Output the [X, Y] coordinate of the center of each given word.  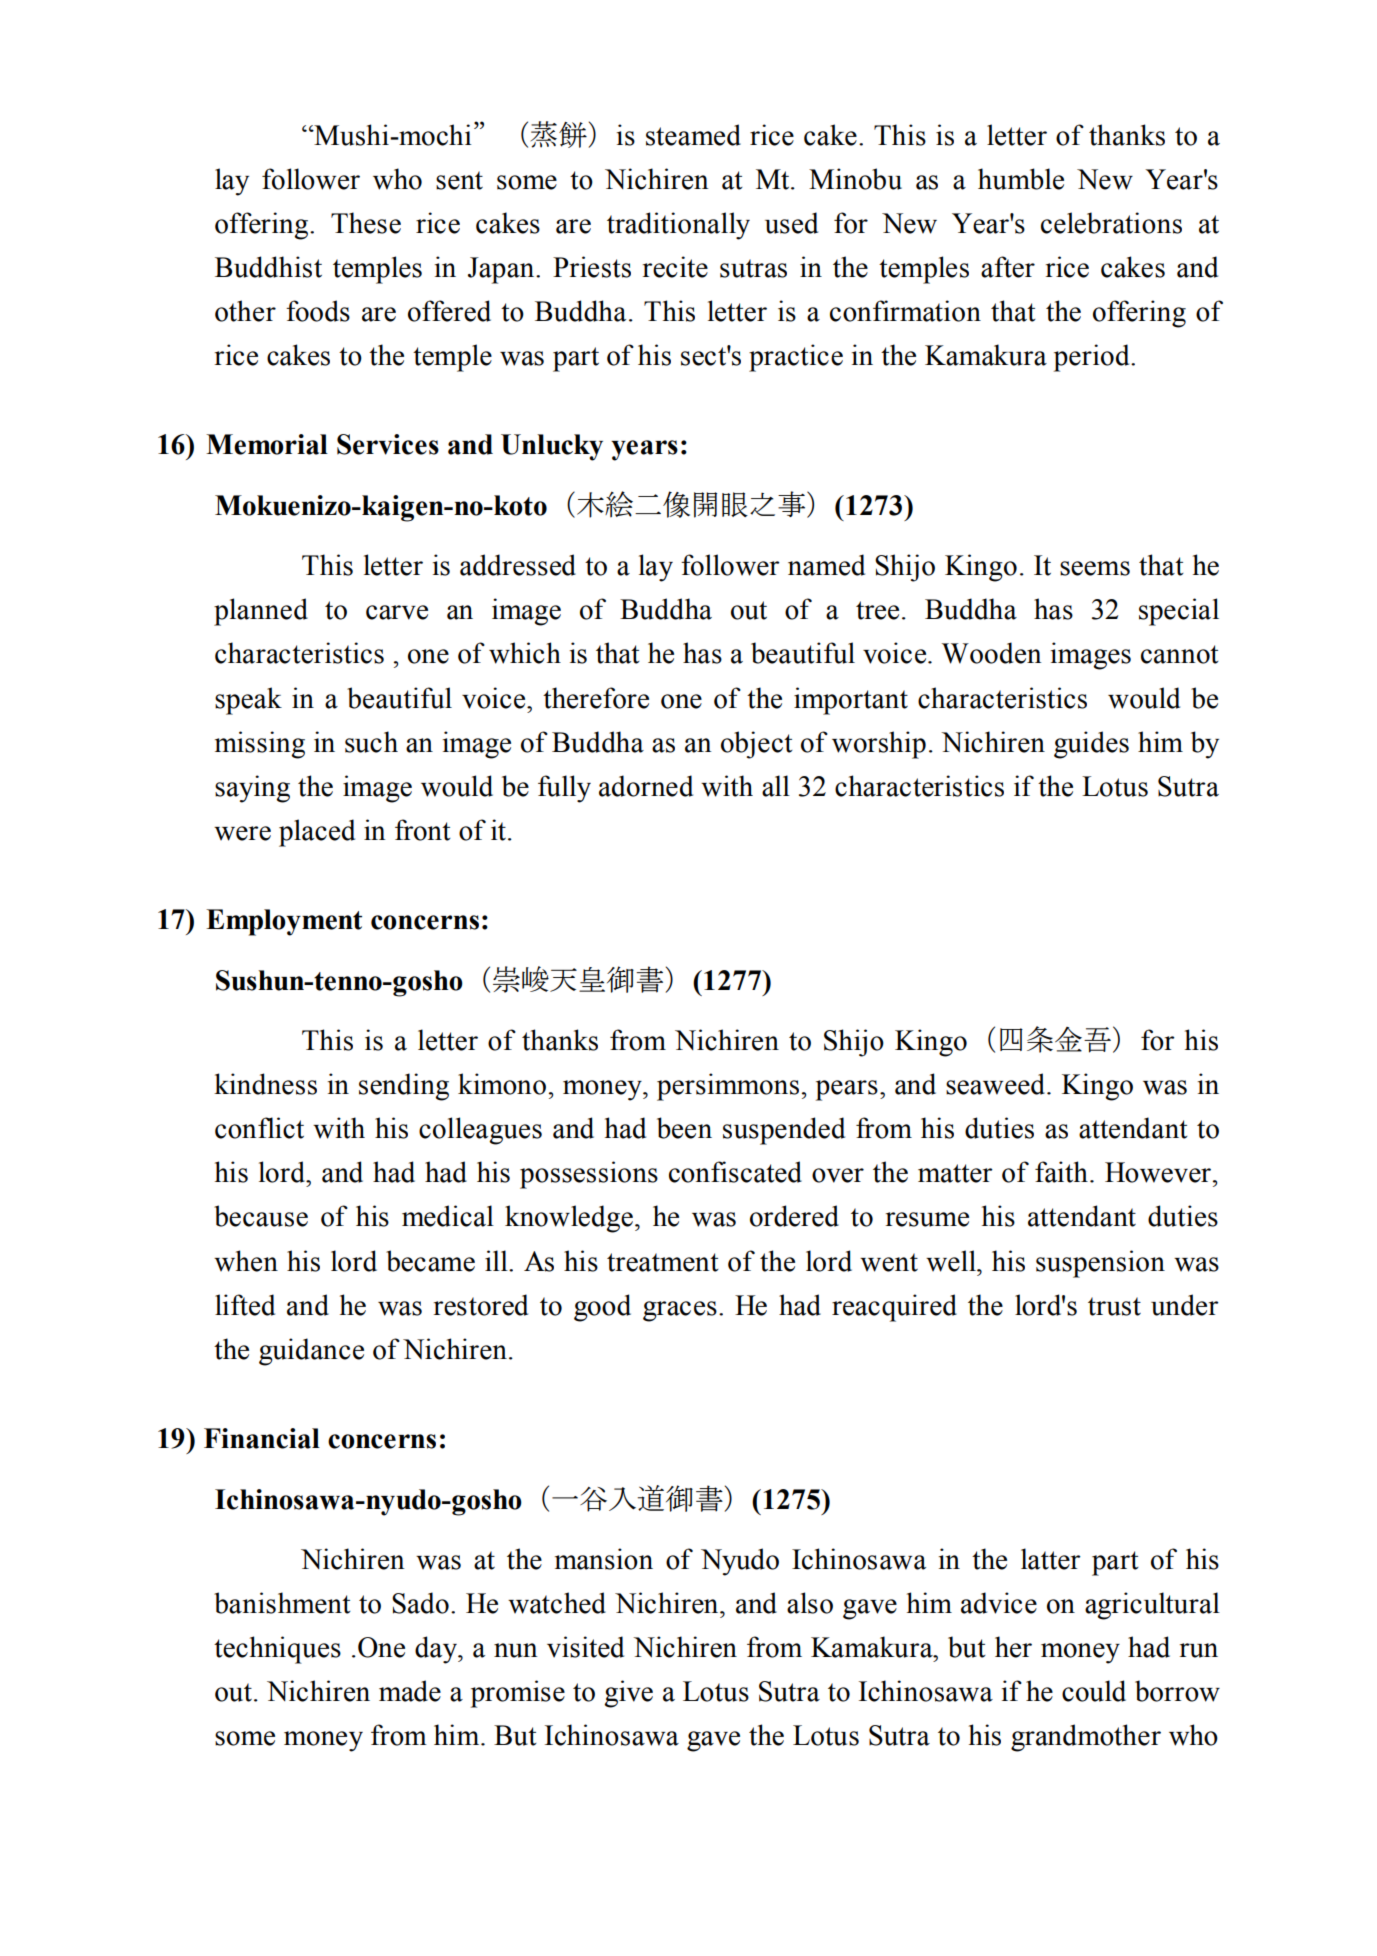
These [366, 223]
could [1094, 1691]
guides [1091, 745]
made [410, 1691]
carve [397, 612]
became [430, 1261]
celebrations [1111, 223]
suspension [1100, 1264]
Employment [284, 922]
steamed [693, 135]
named [826, 565]
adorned [646, 786]
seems [1095, 568]
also [810, 1603]
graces [680, 1311]
